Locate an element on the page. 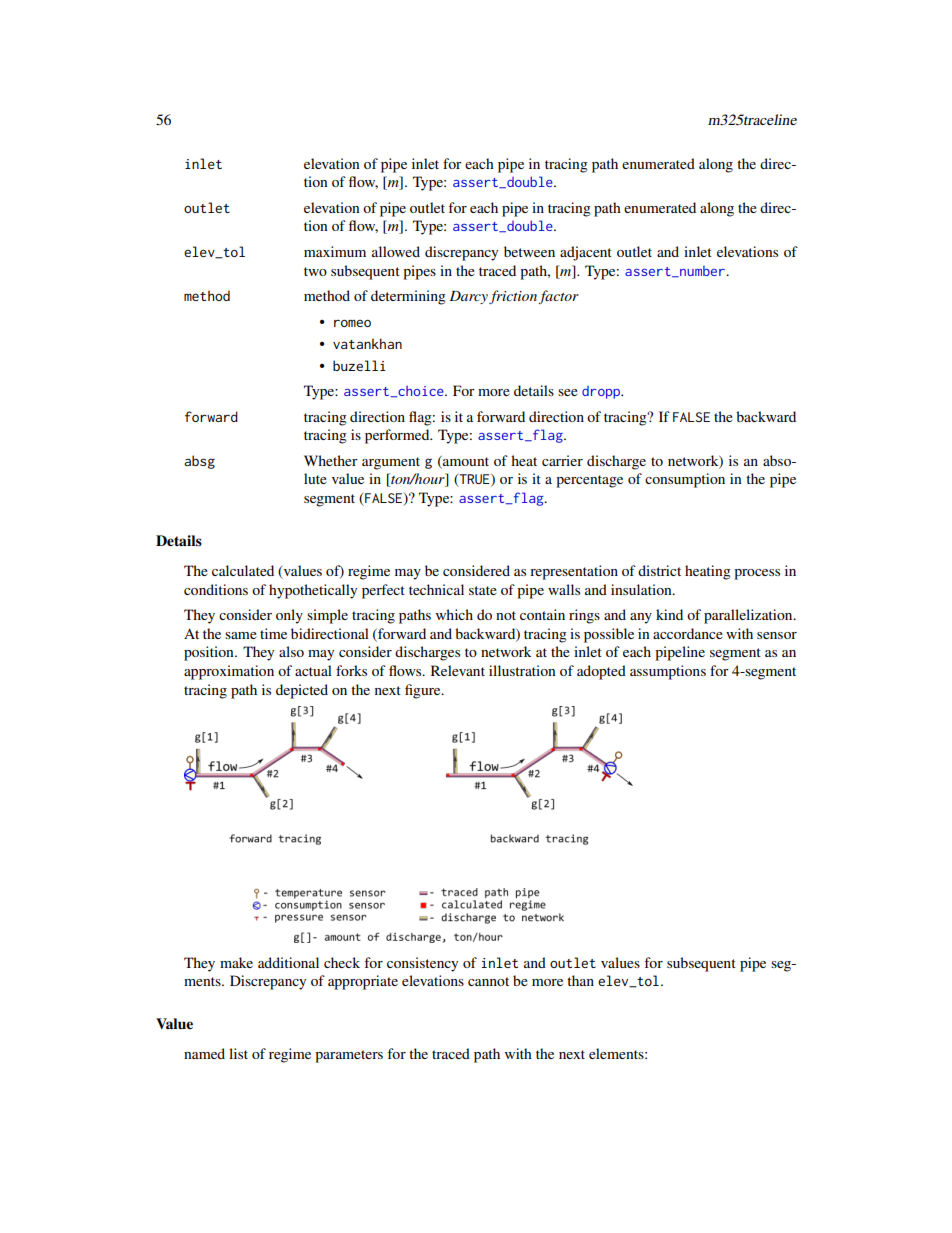  adopted is located at coordinates (601, 672).
